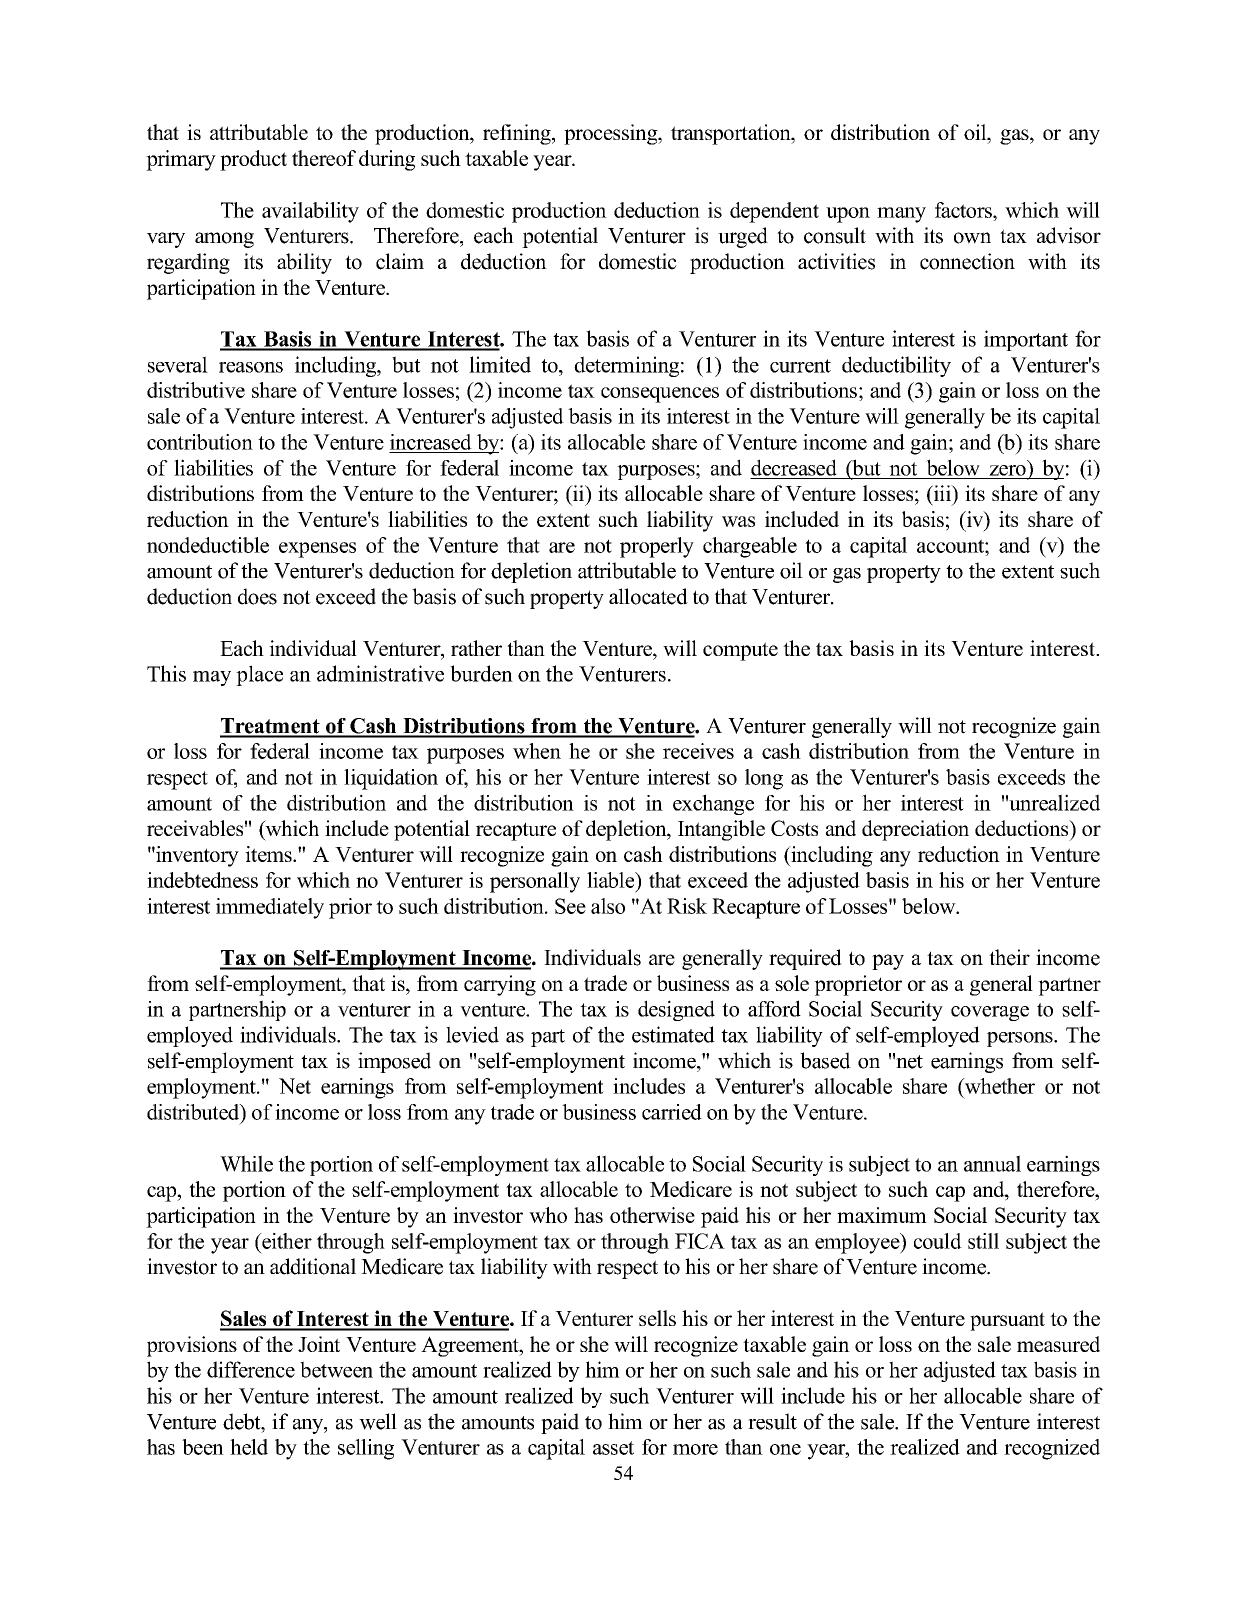 This page has height=1614, width=1247. What do you see at coordinates (964, 210) in the page?
I see `factors` at bounding box center [964, 210].
